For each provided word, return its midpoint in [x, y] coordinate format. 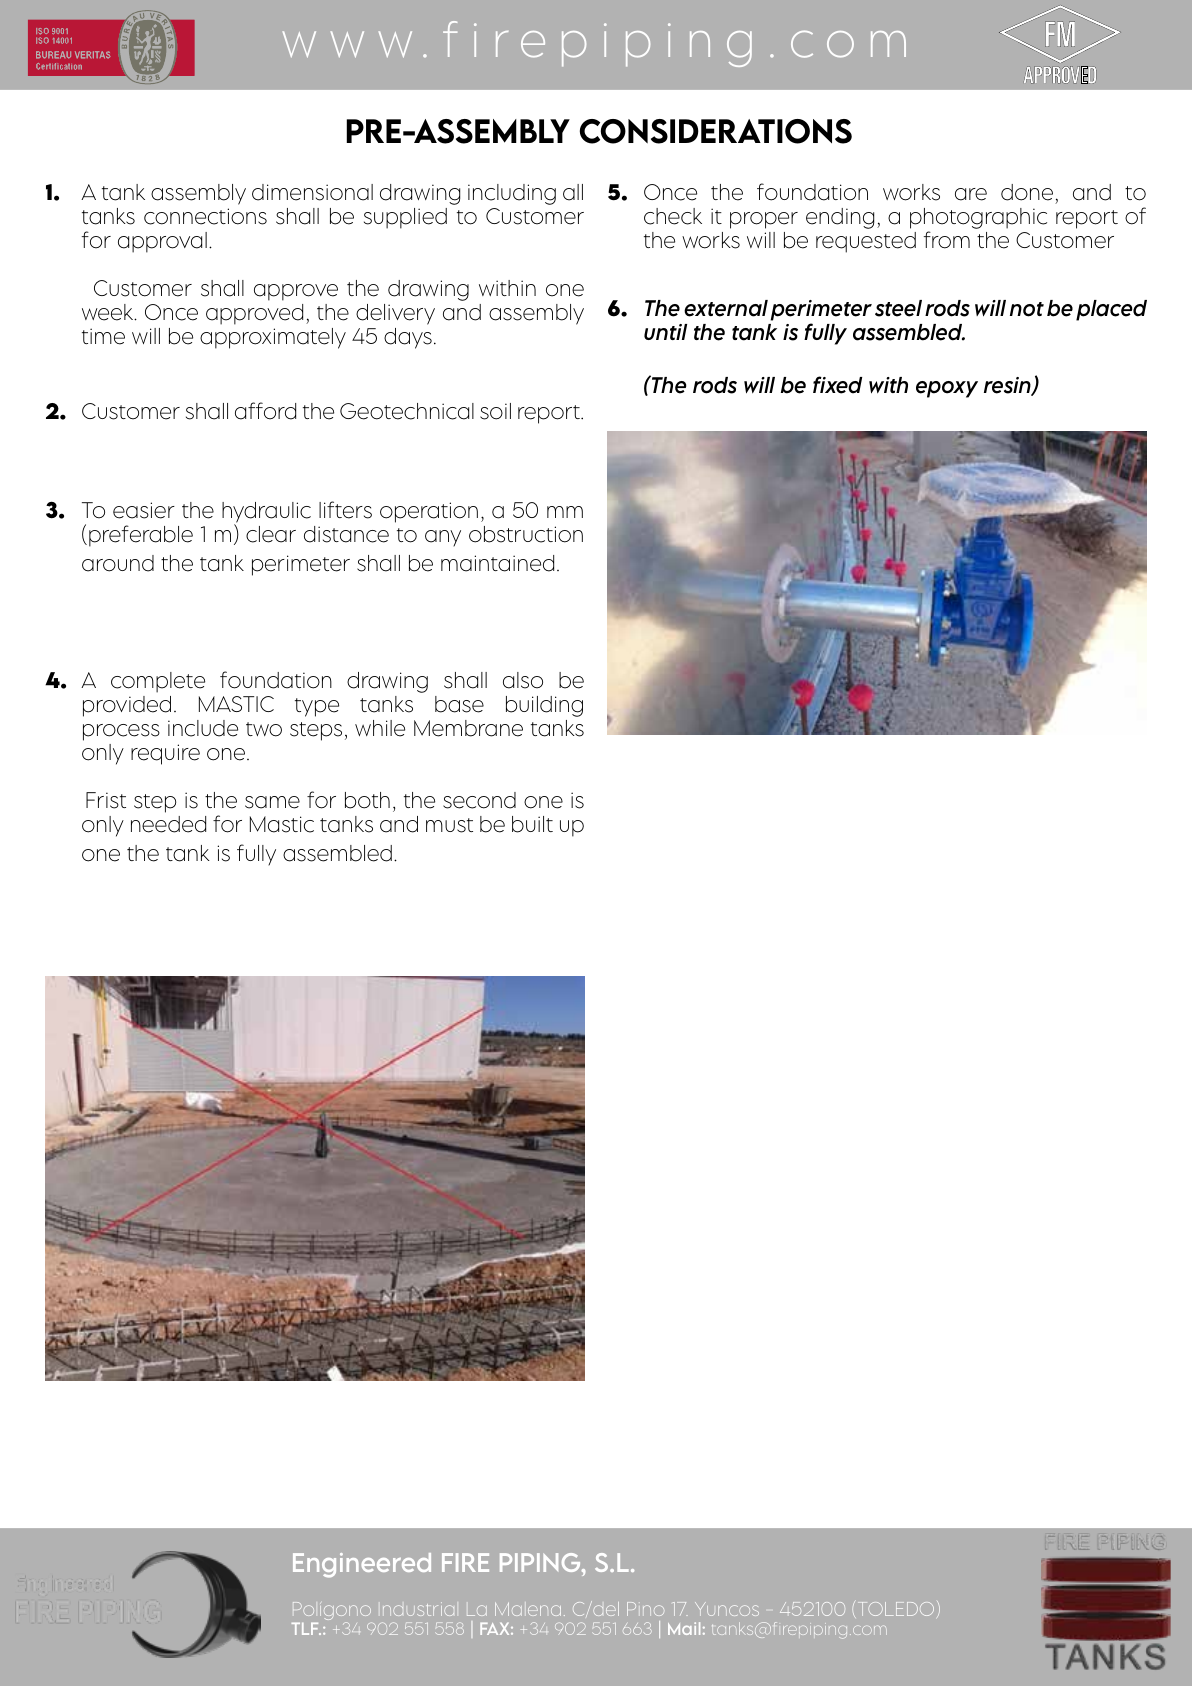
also [523, 680]
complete [158, 682]
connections [205, 216]
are [971, 194]
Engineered [362, 1565]
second [479, 800]
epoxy [947, 389]
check [673, 216]
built [532, 824]
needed [168, 824]
